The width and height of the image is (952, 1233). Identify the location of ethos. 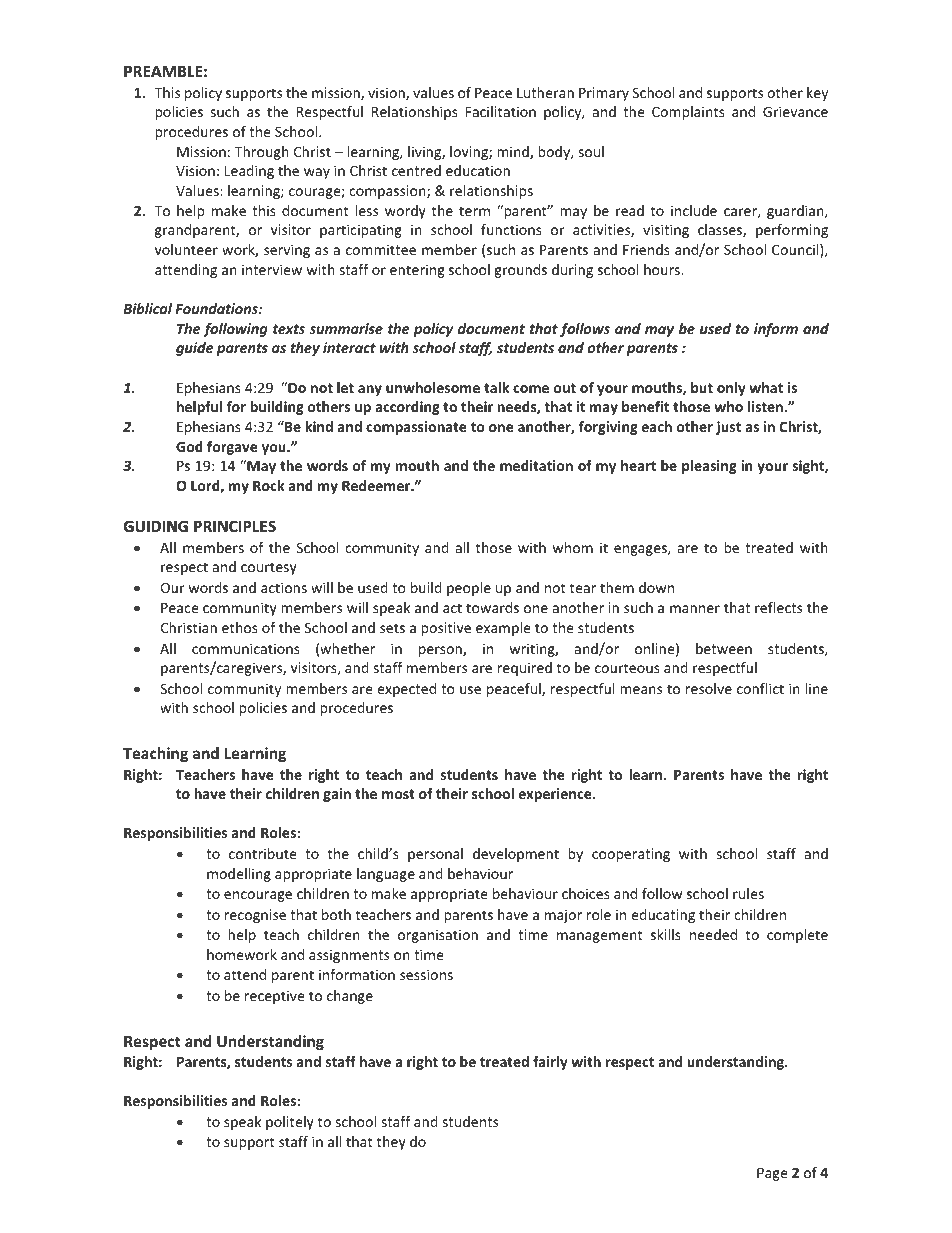
(240, 627).
